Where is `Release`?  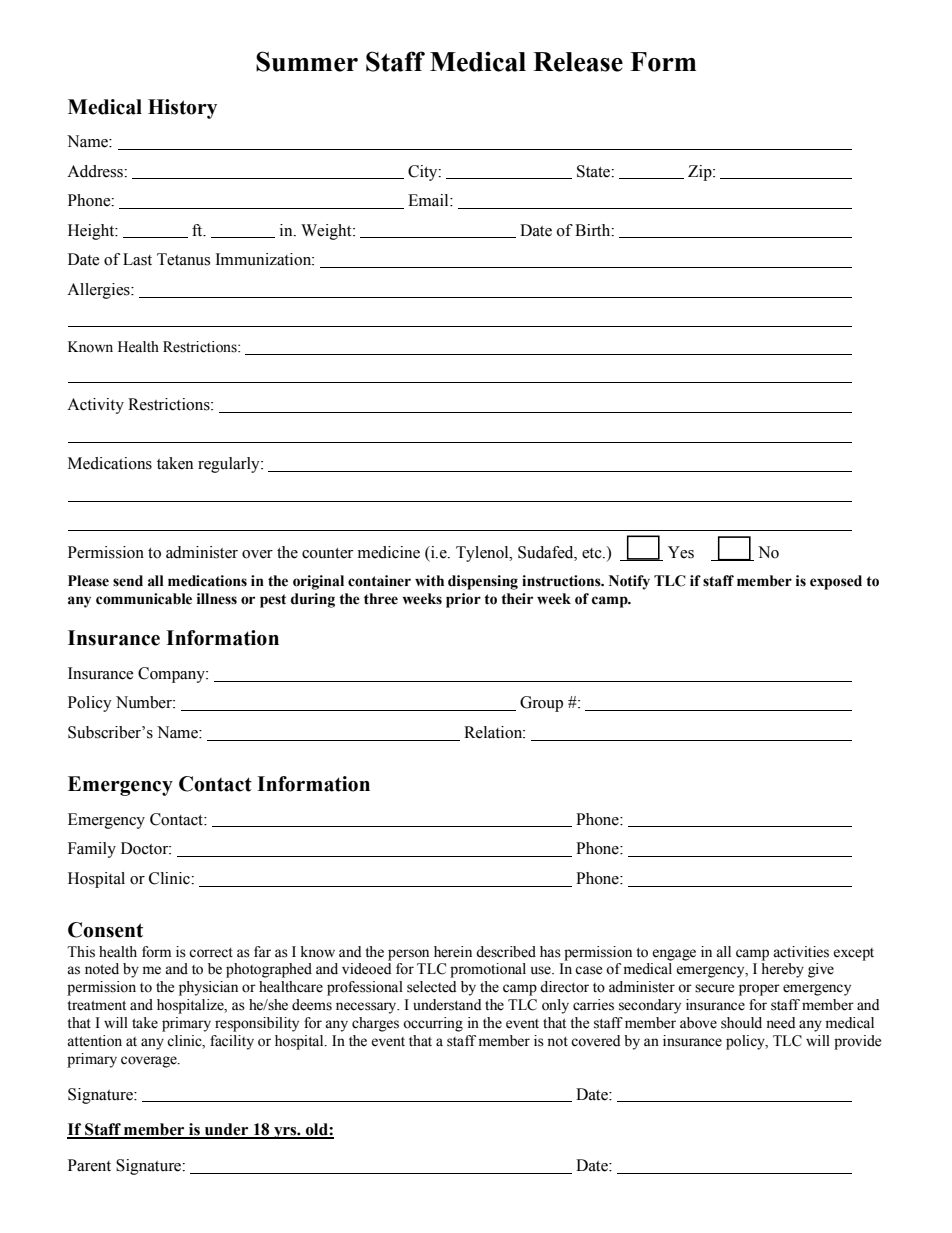 Release is located at coordinates (578, 62).
